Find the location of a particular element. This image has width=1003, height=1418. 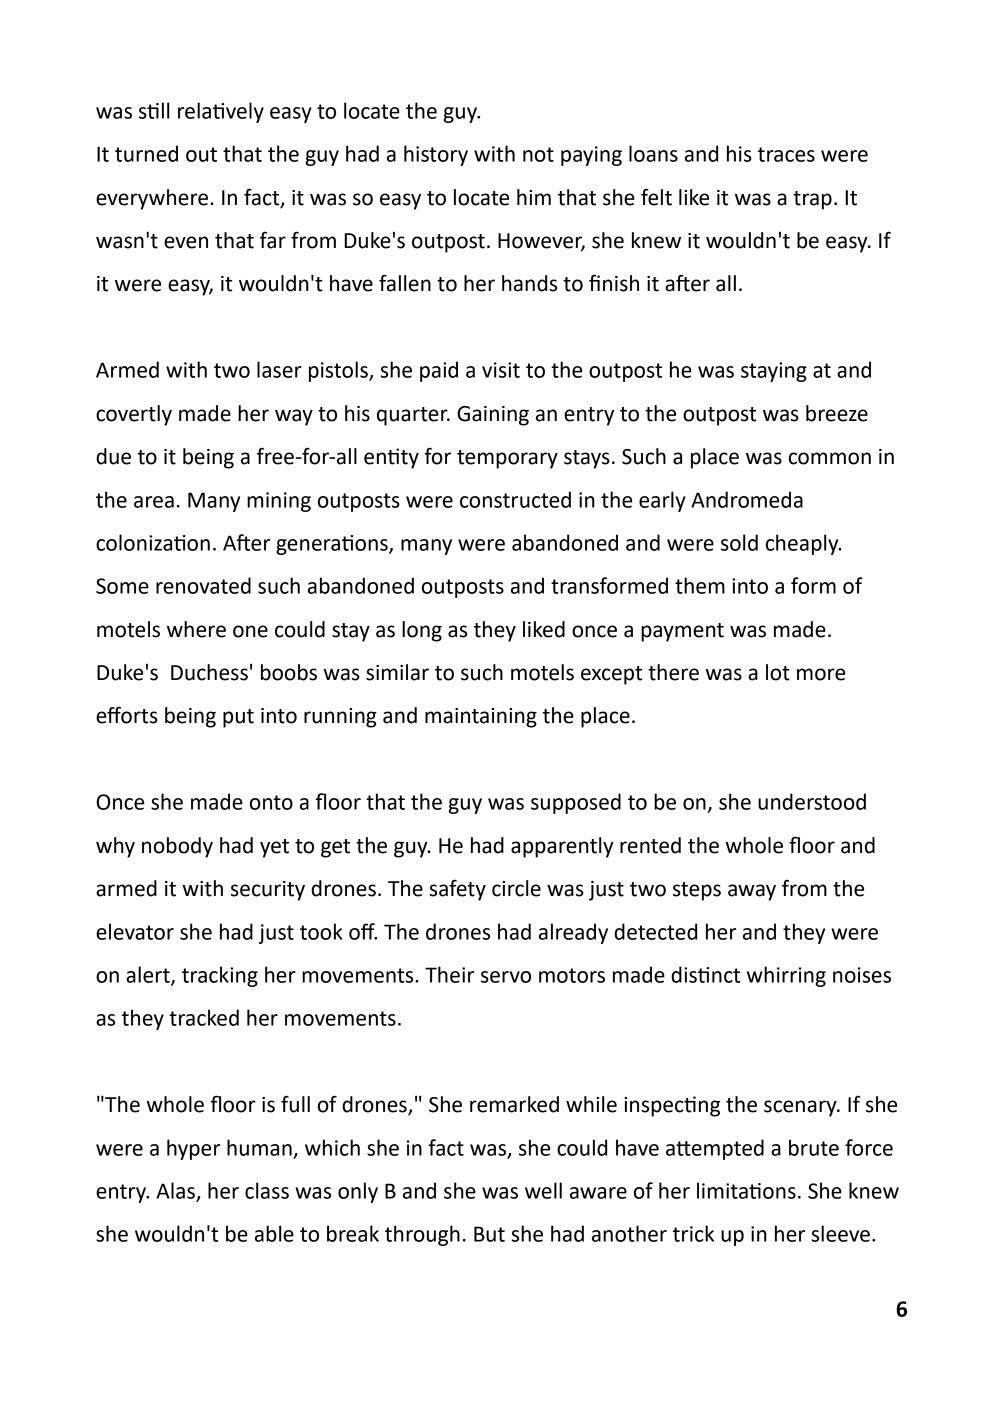

traces is located at coordinates (786, 154).
